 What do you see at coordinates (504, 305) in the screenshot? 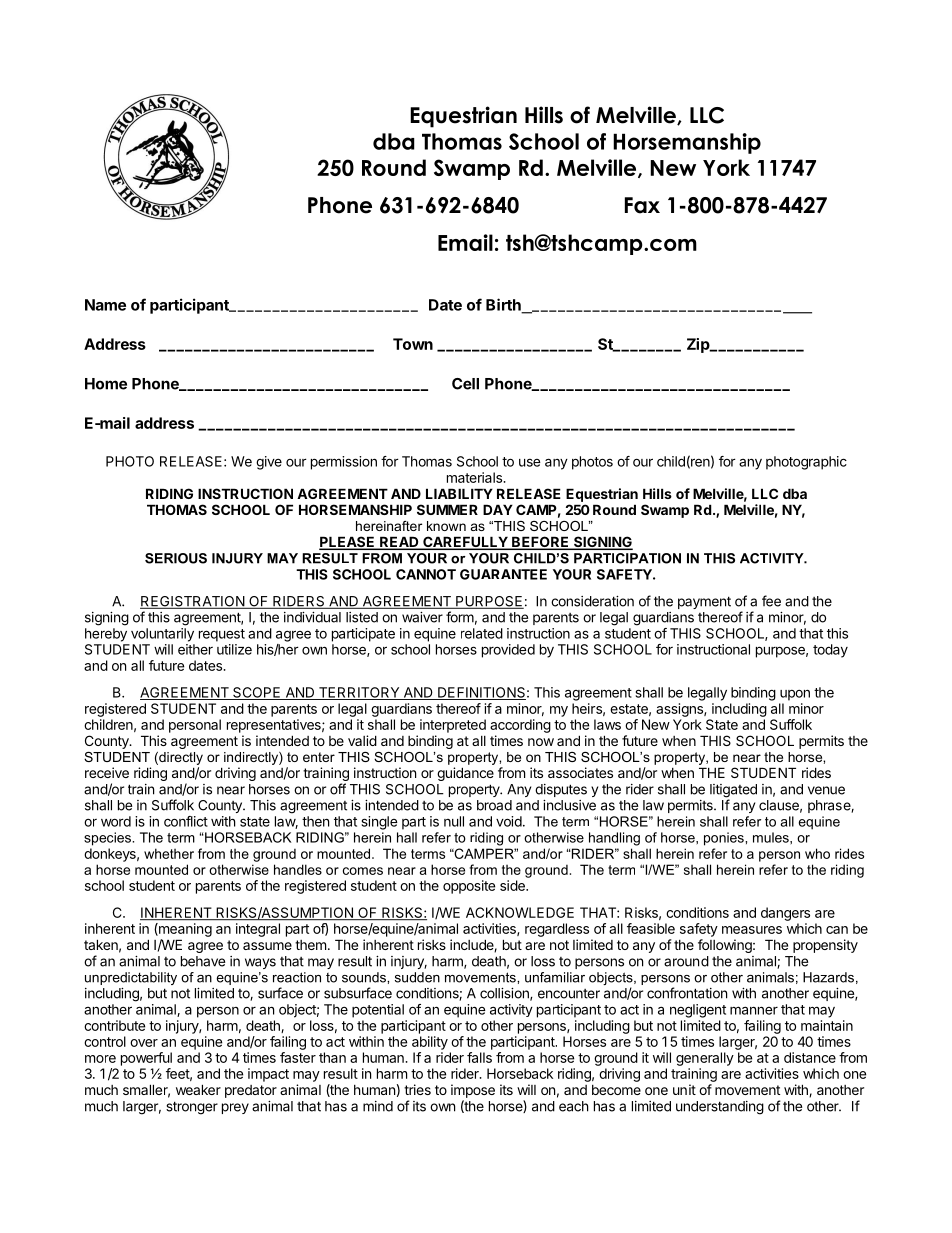
I see `Birth` at bounding box center [504, 305].
